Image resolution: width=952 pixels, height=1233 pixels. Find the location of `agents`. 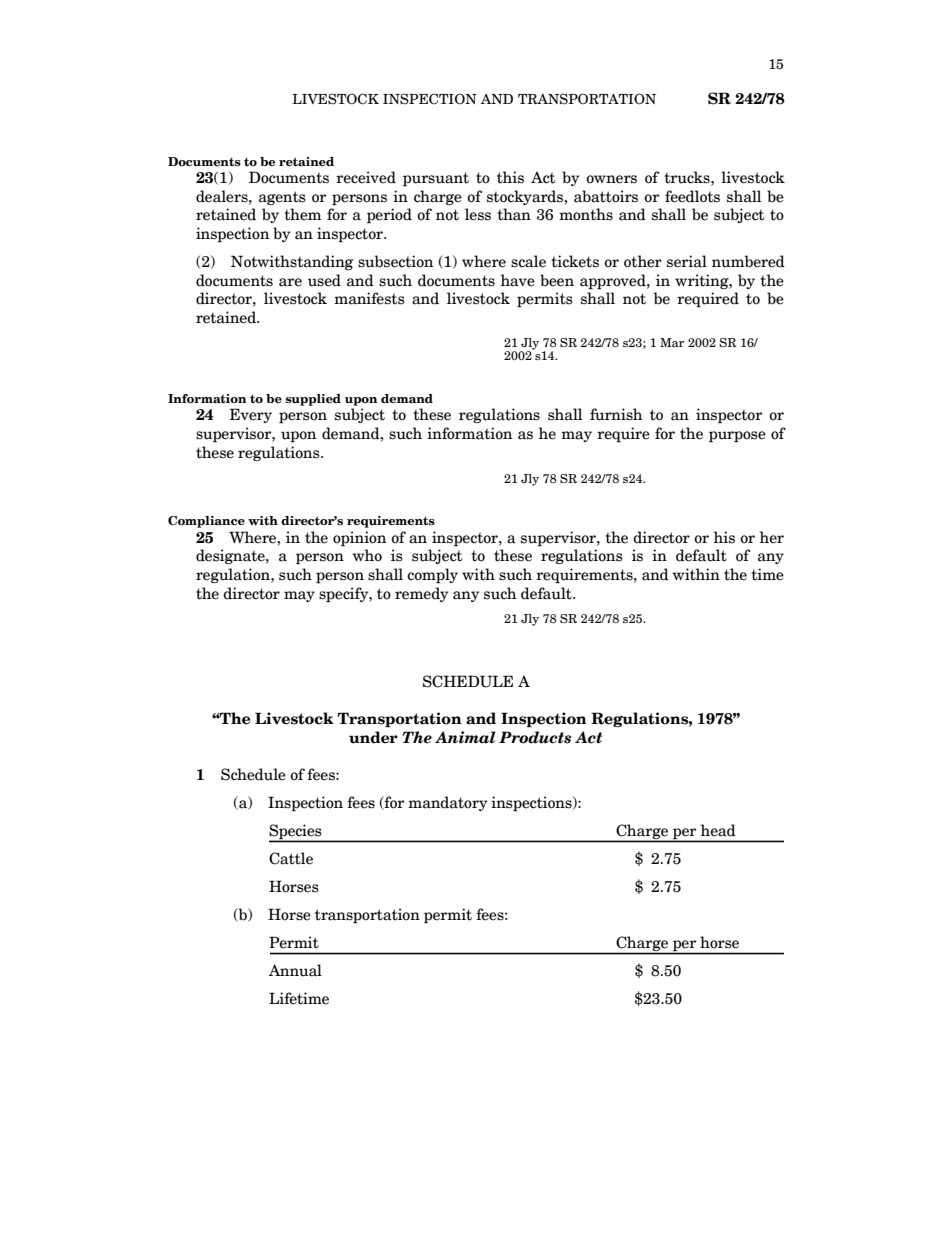

agents is located at coordinates (282, 198).
